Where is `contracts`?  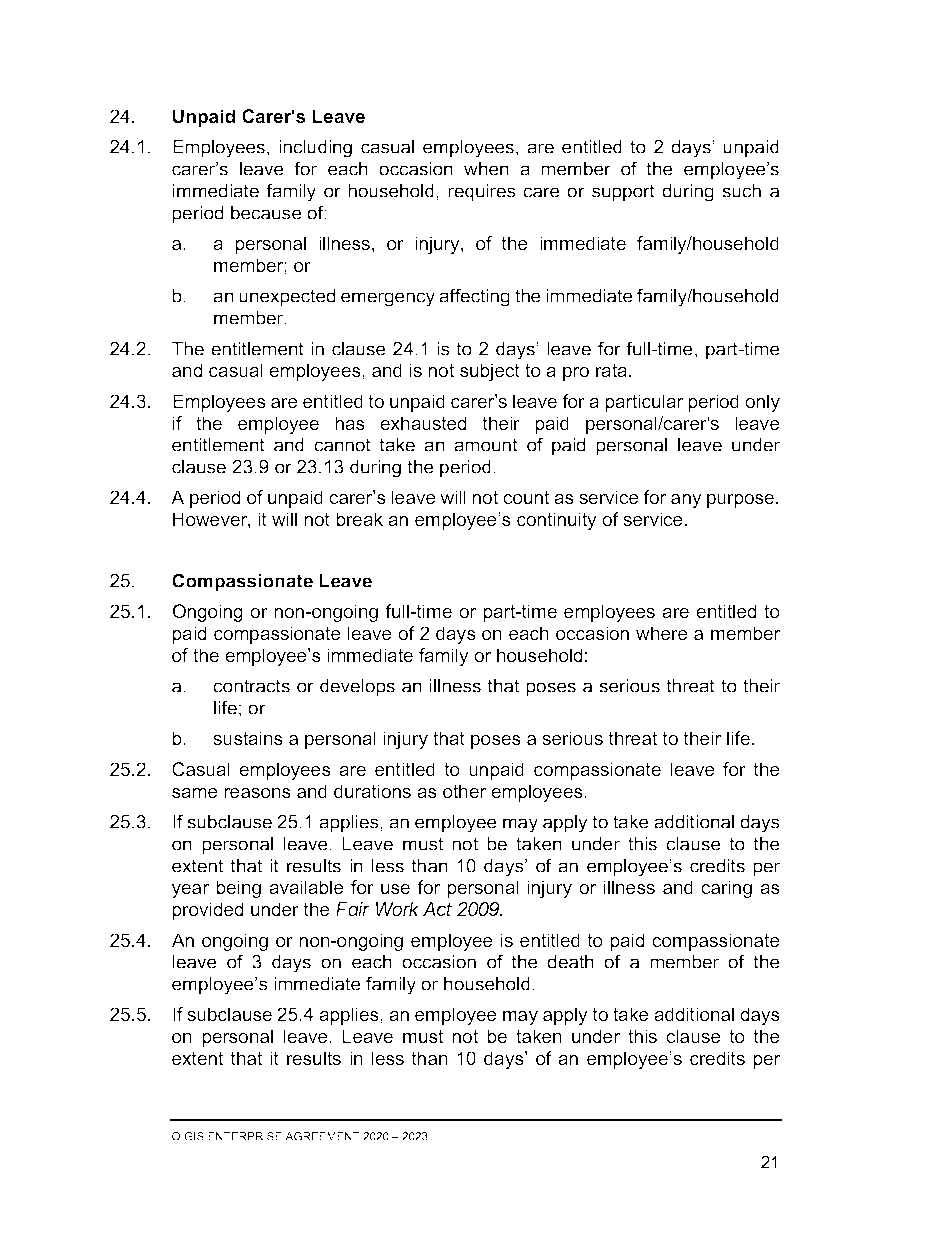 contracts is located at coordinates (251, 686).
